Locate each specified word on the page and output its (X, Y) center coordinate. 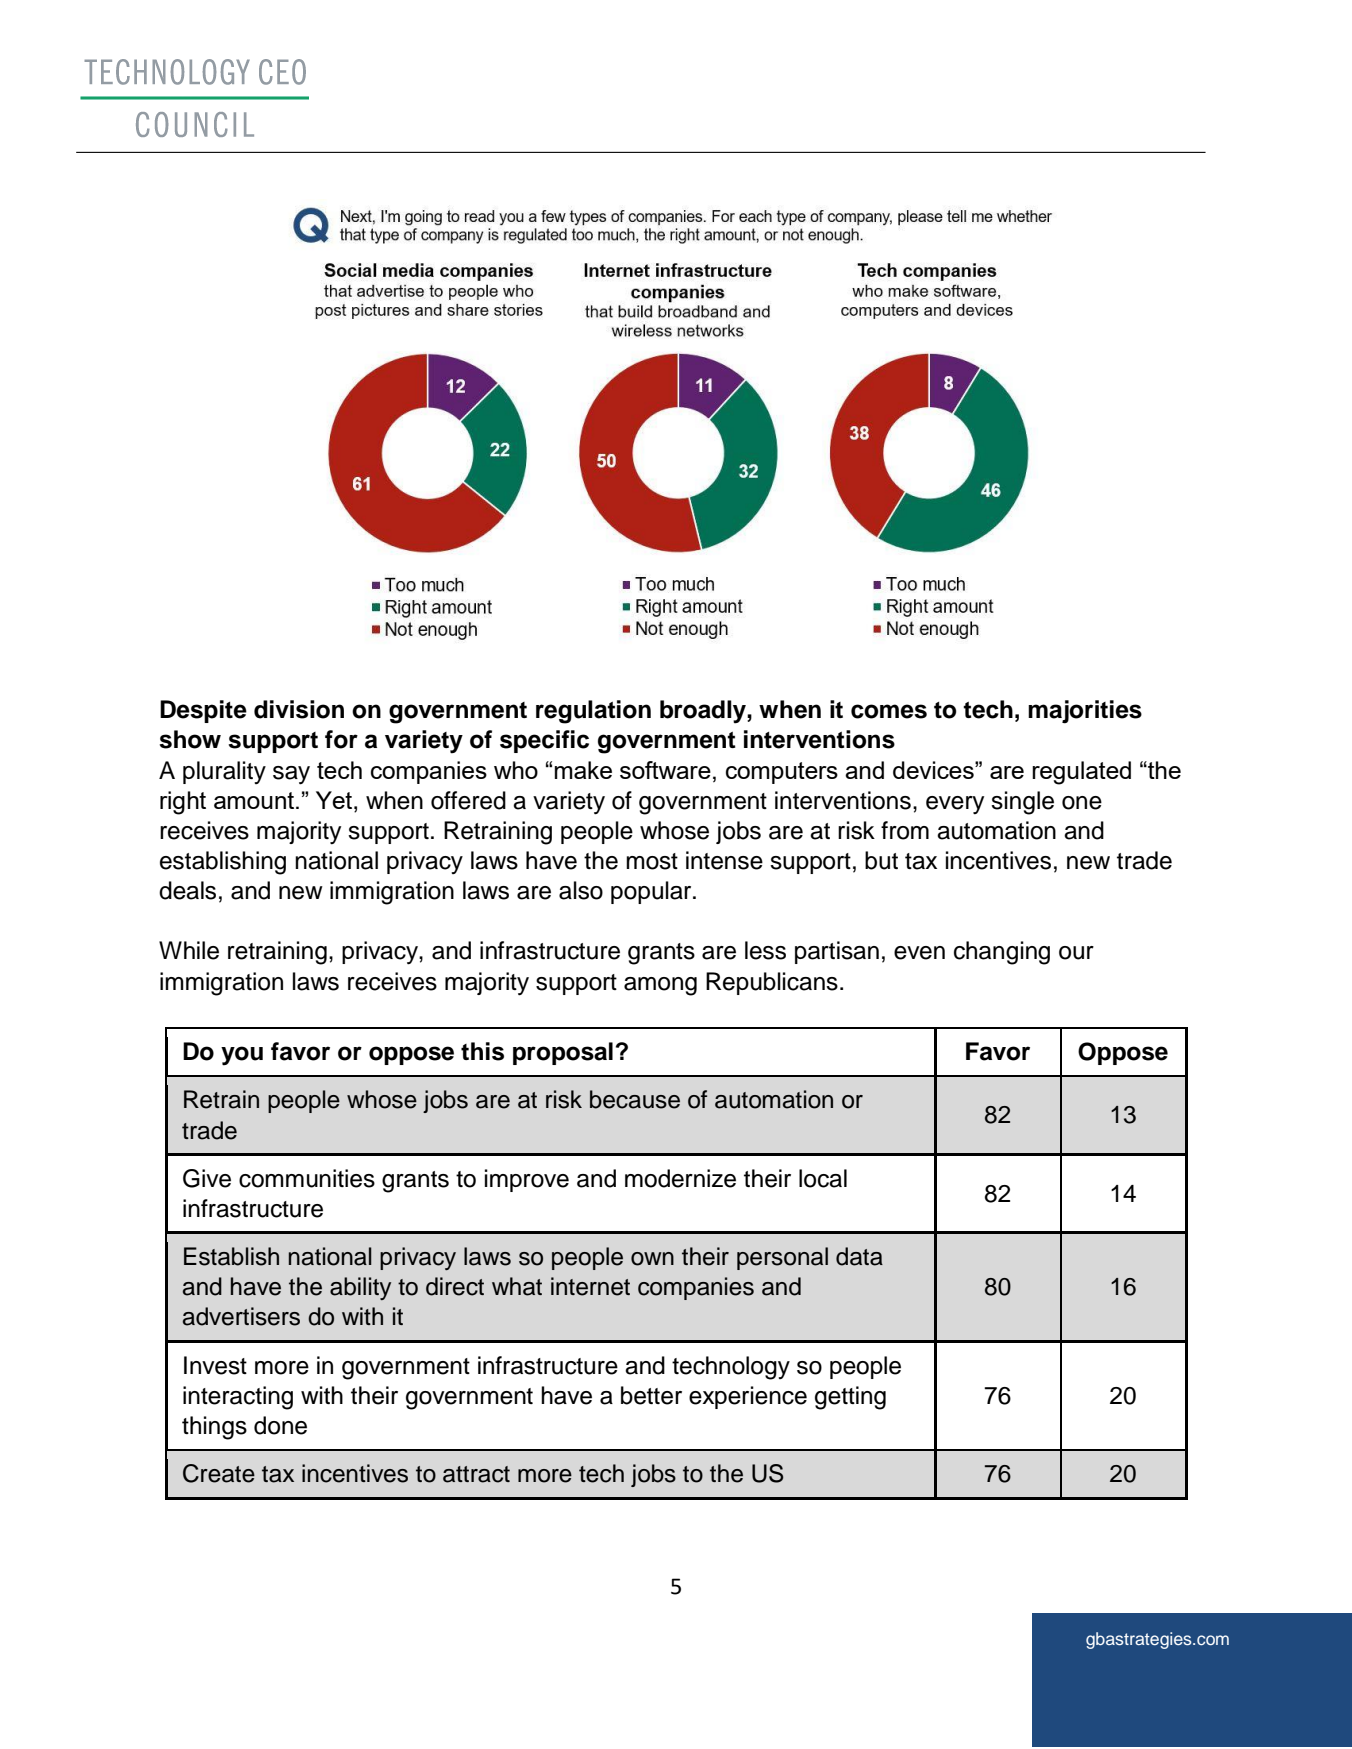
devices (934, 770)
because (635, 1099)
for (341, 739)
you (242, 1056)
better (651, 1395)
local (823, 1178)
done (280, 1425)
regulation (593, 712)
